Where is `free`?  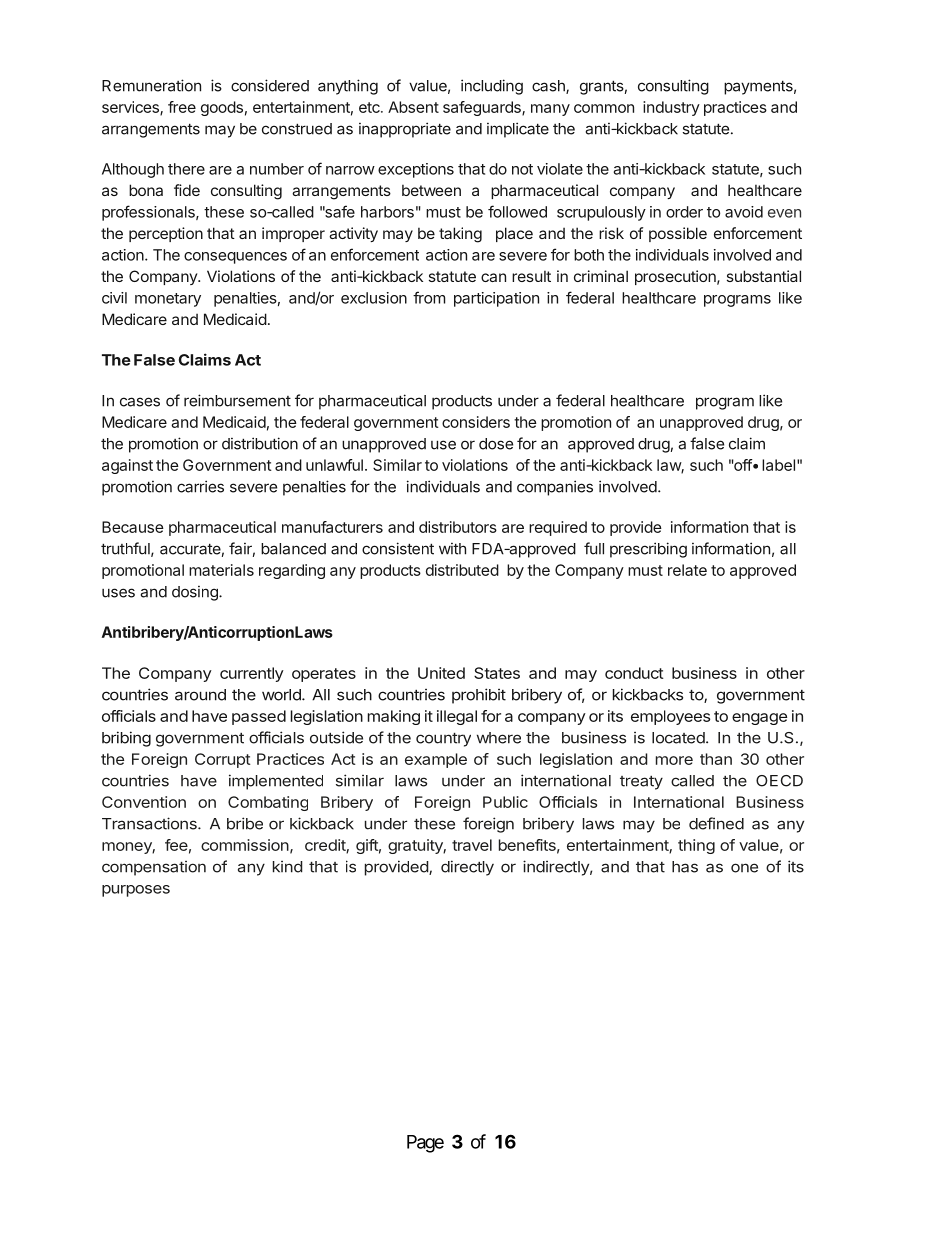 free is located at coordinates (182, 107).
